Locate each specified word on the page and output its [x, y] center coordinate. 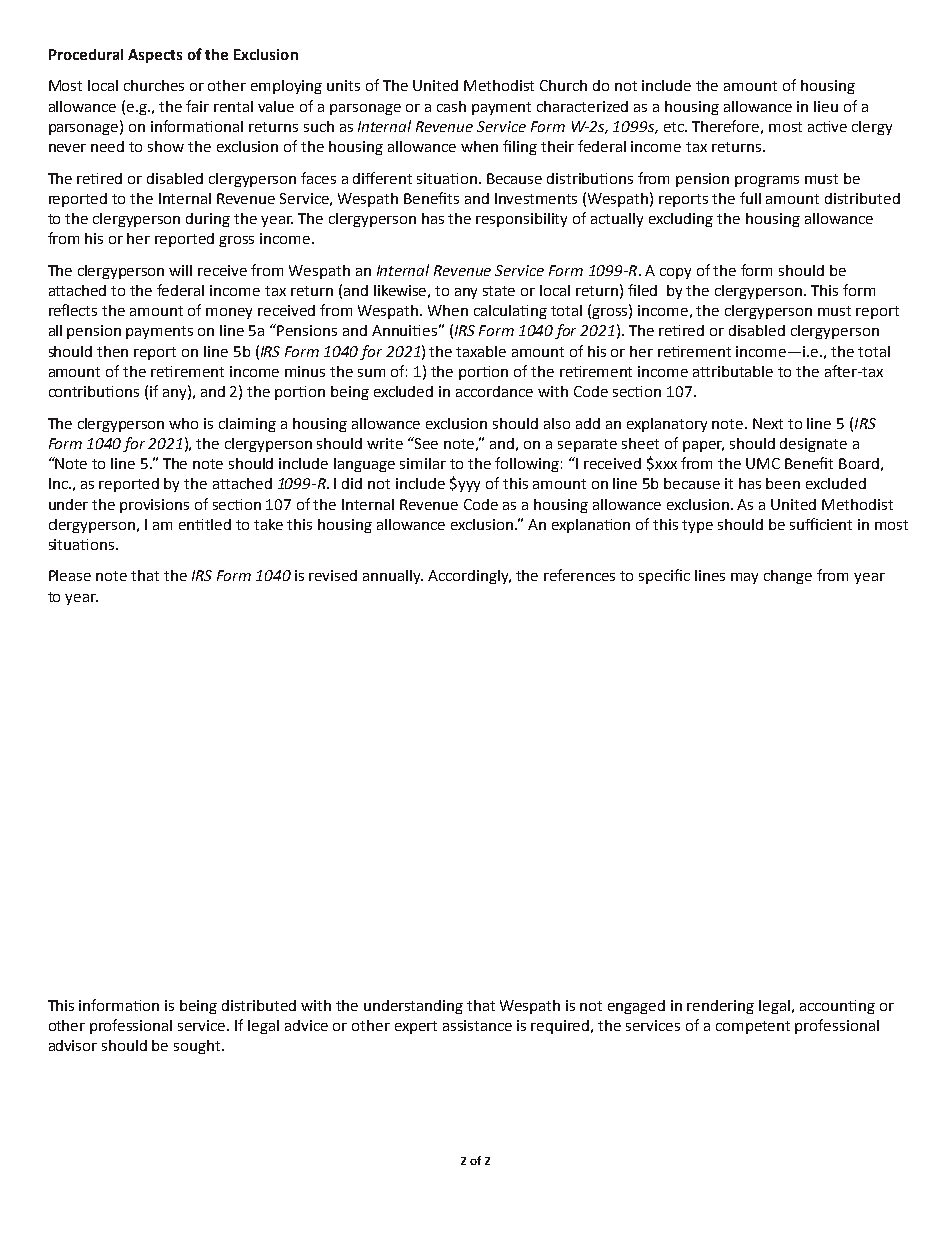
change [788, 577]
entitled [205, 524]
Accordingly [469, 577]
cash [451, 106]
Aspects [155, 56]
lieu [826, 106]
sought [198, 1047]
